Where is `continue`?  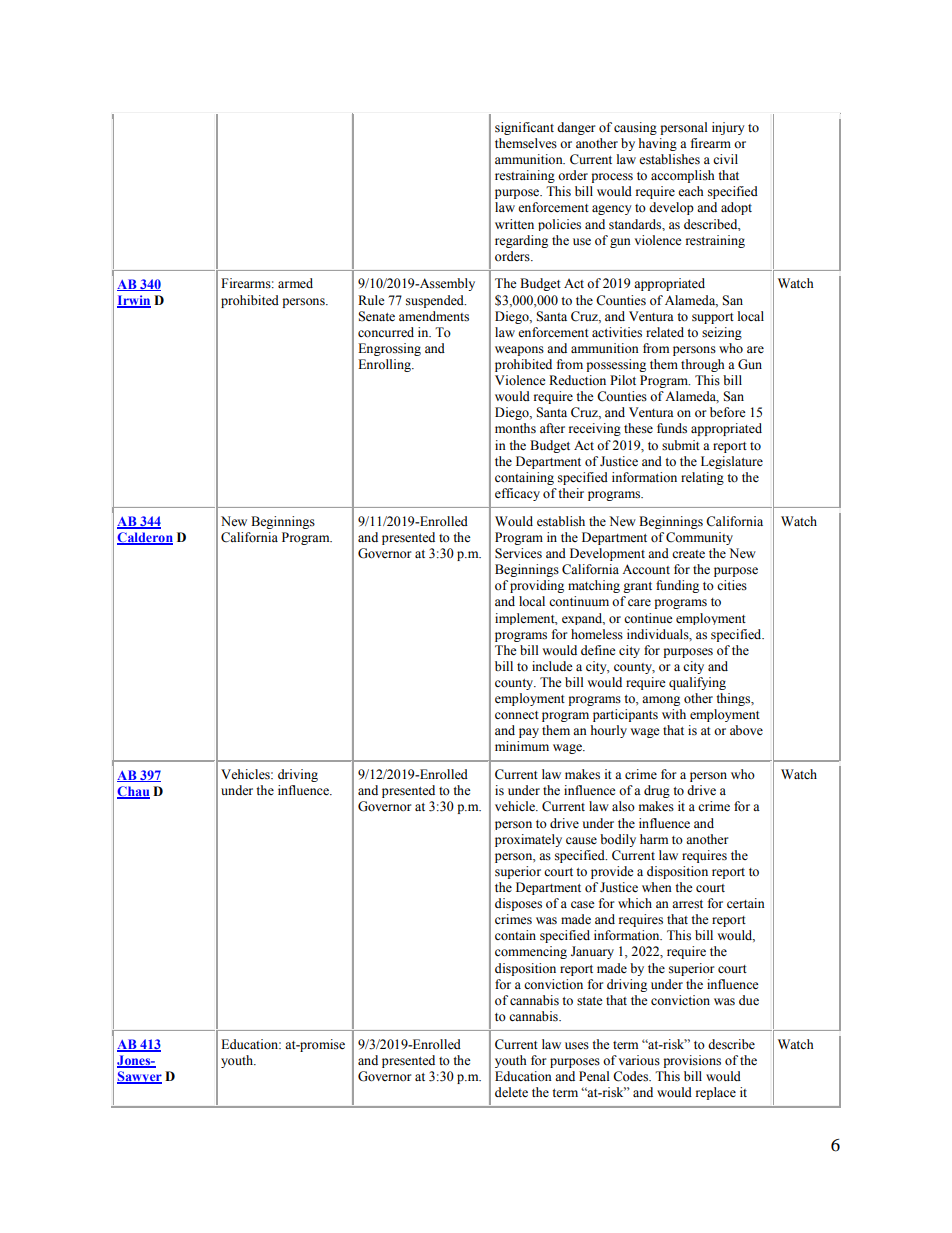
continue is located at coordinates (648, 618).
